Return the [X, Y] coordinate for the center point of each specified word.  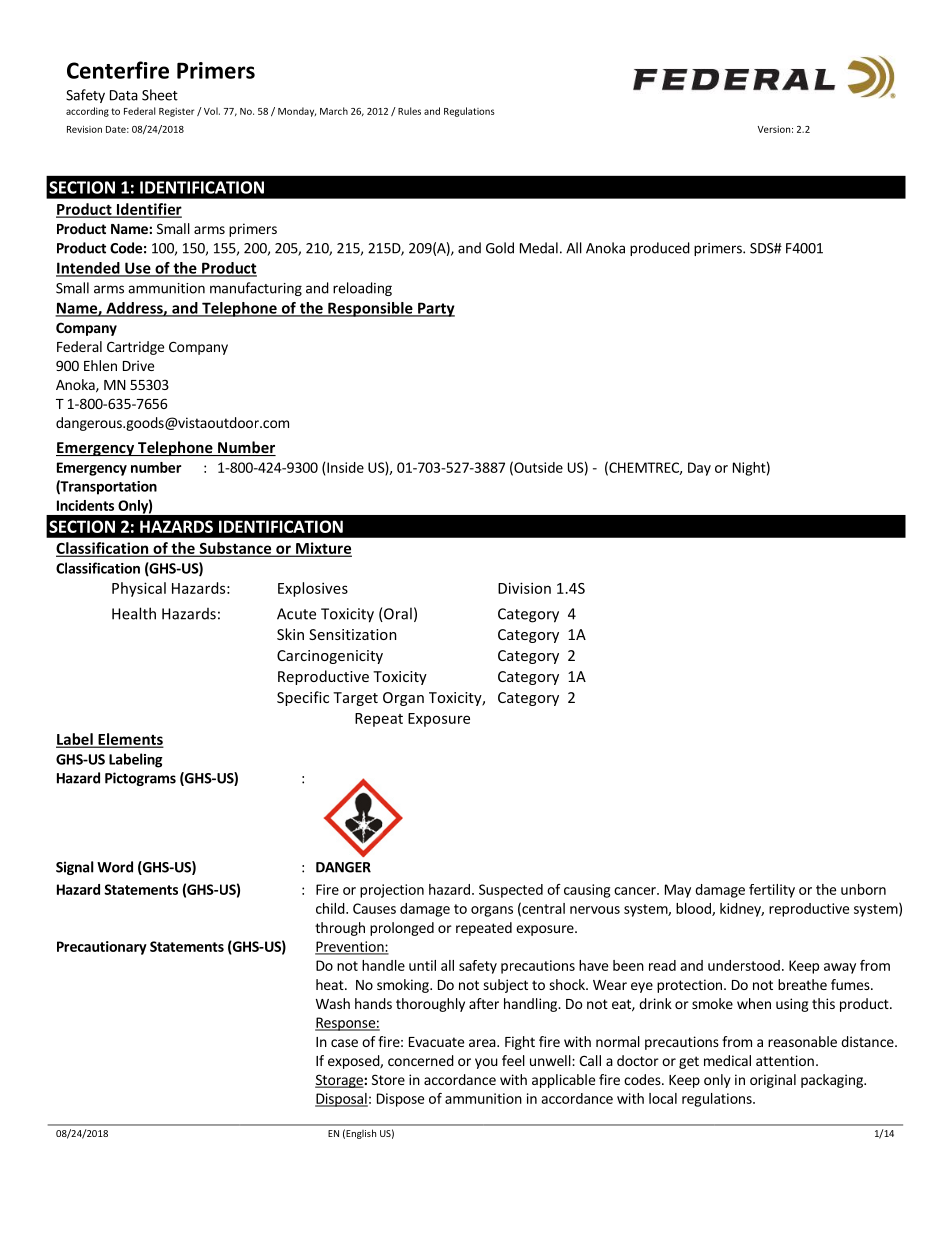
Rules [409, 111]
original [773, 1081]
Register [176, 112]
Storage [340, 1081]
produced [660, 249]
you [486, 1063]
